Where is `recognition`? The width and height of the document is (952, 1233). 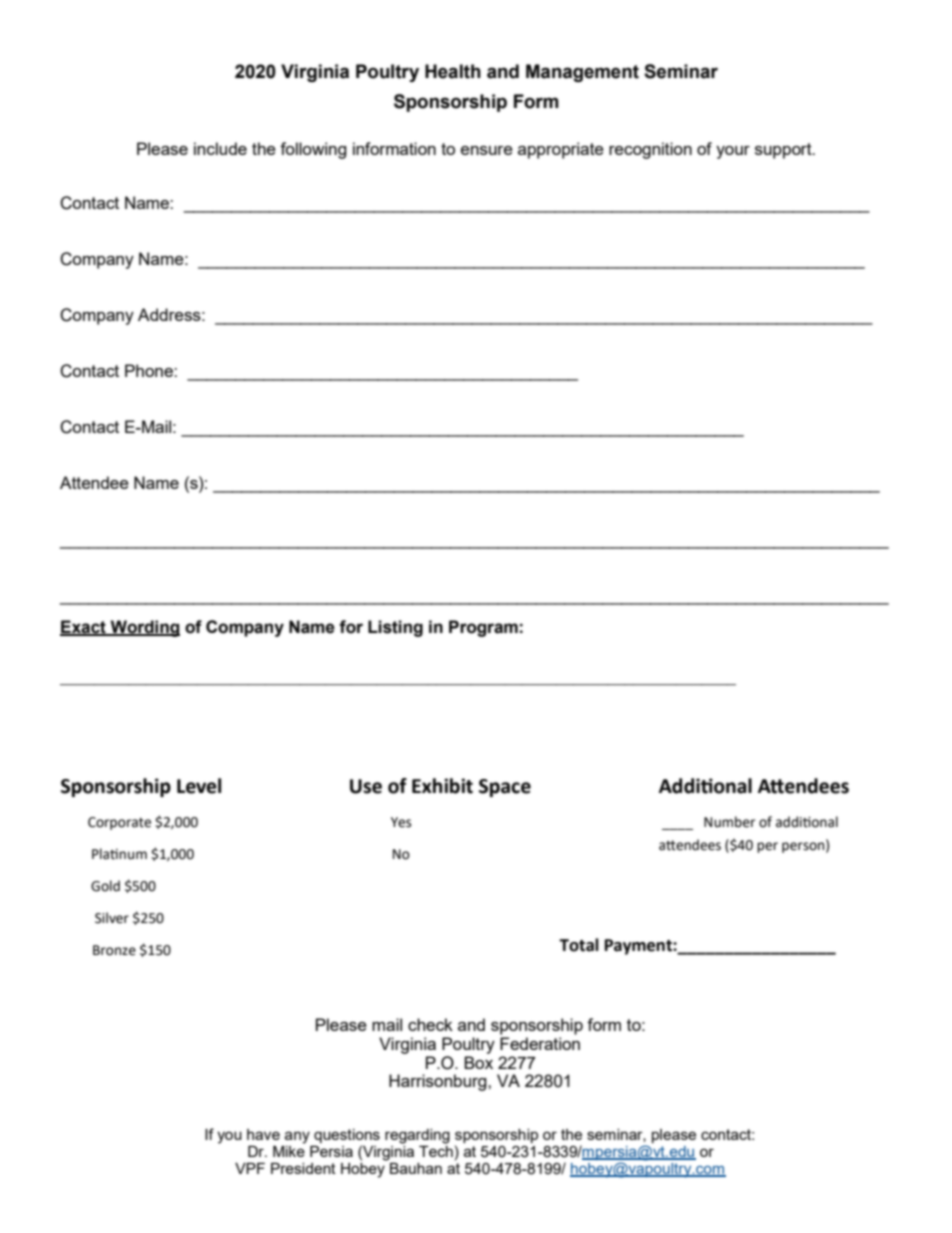
recognition is located at coordinates (650, 150).
